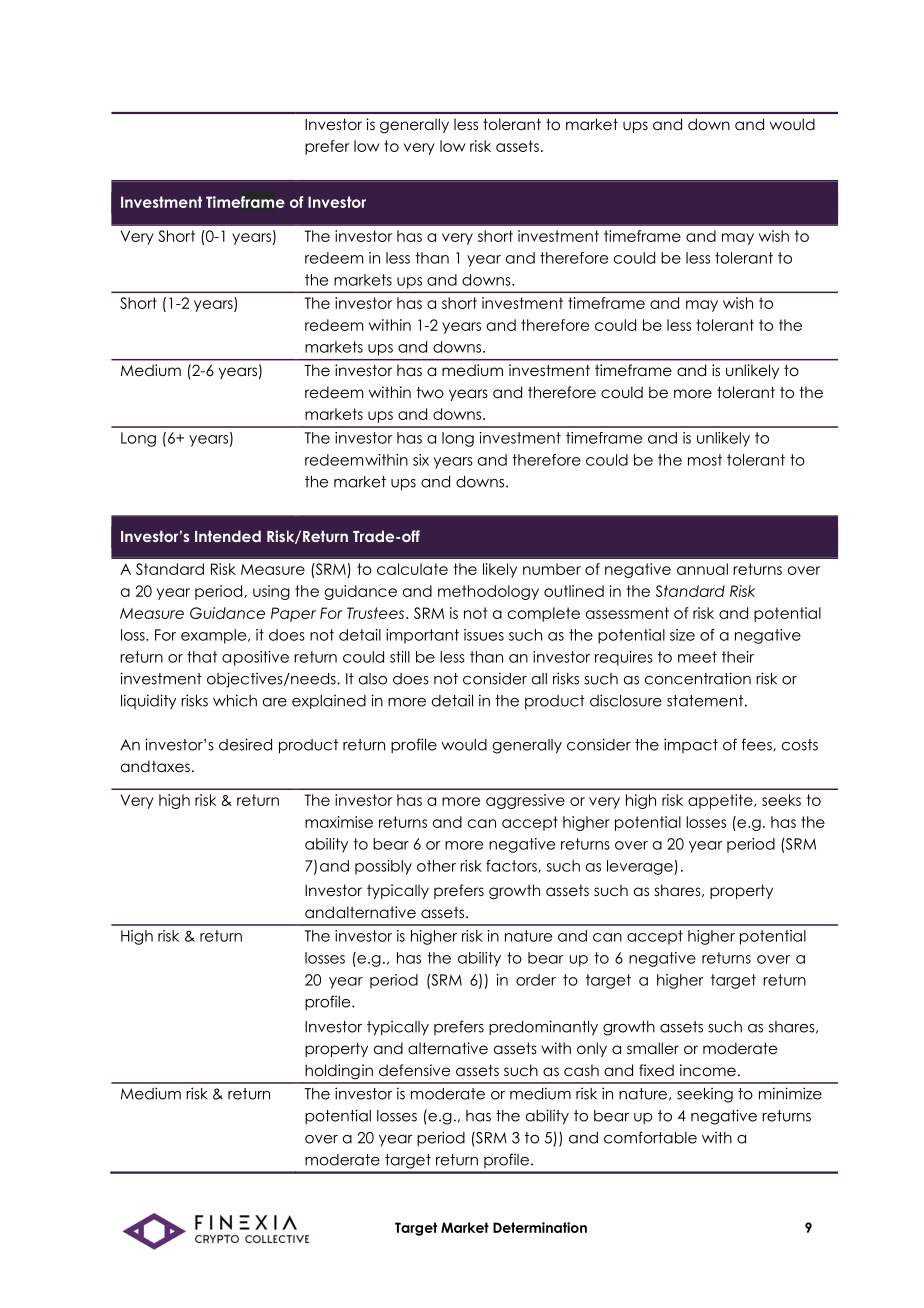  What do you see at coordinates (540, 1227) in the document?
I see `Determination` at bounding box center [540, 1227].
